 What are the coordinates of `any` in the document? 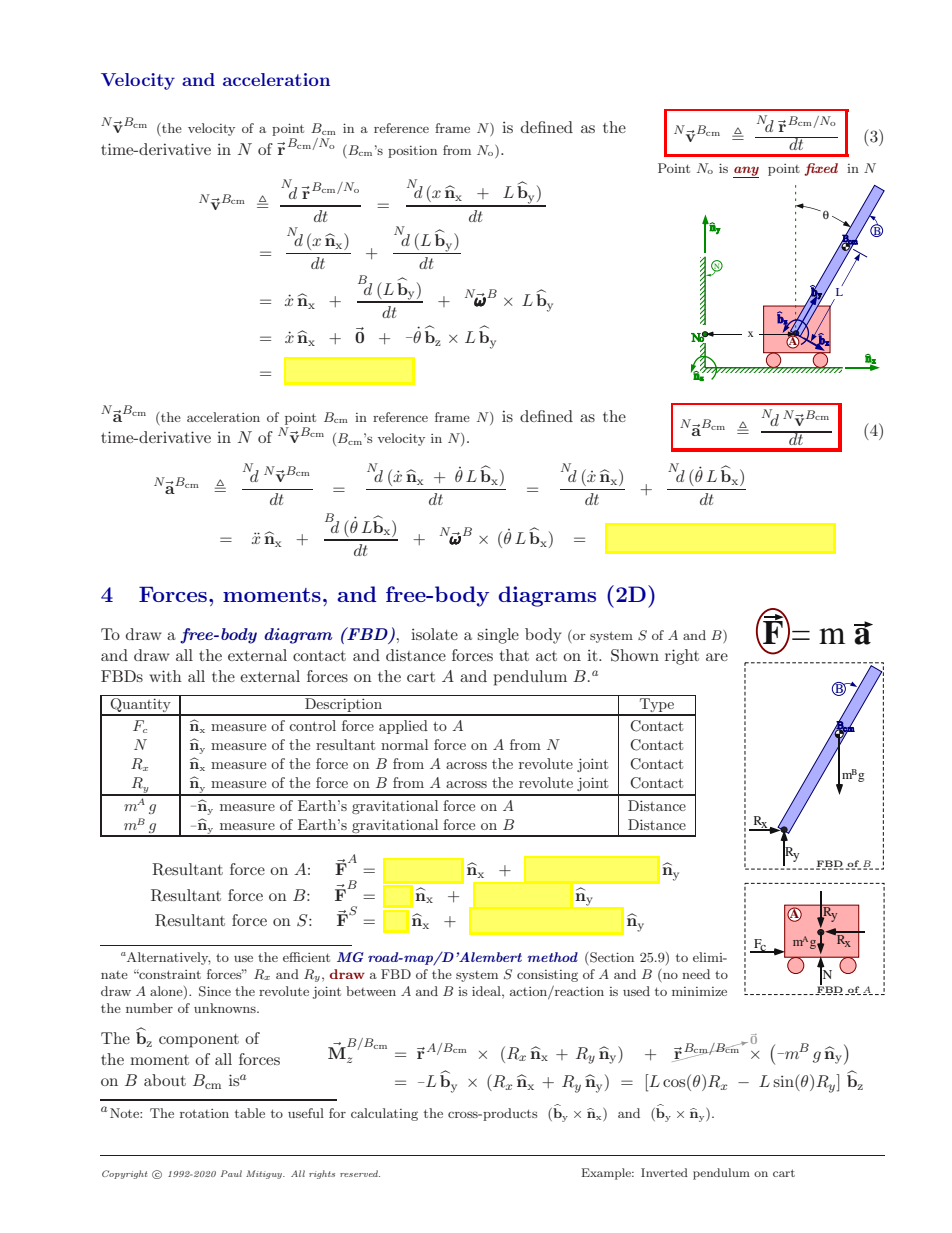 It's located at (746, 172).
